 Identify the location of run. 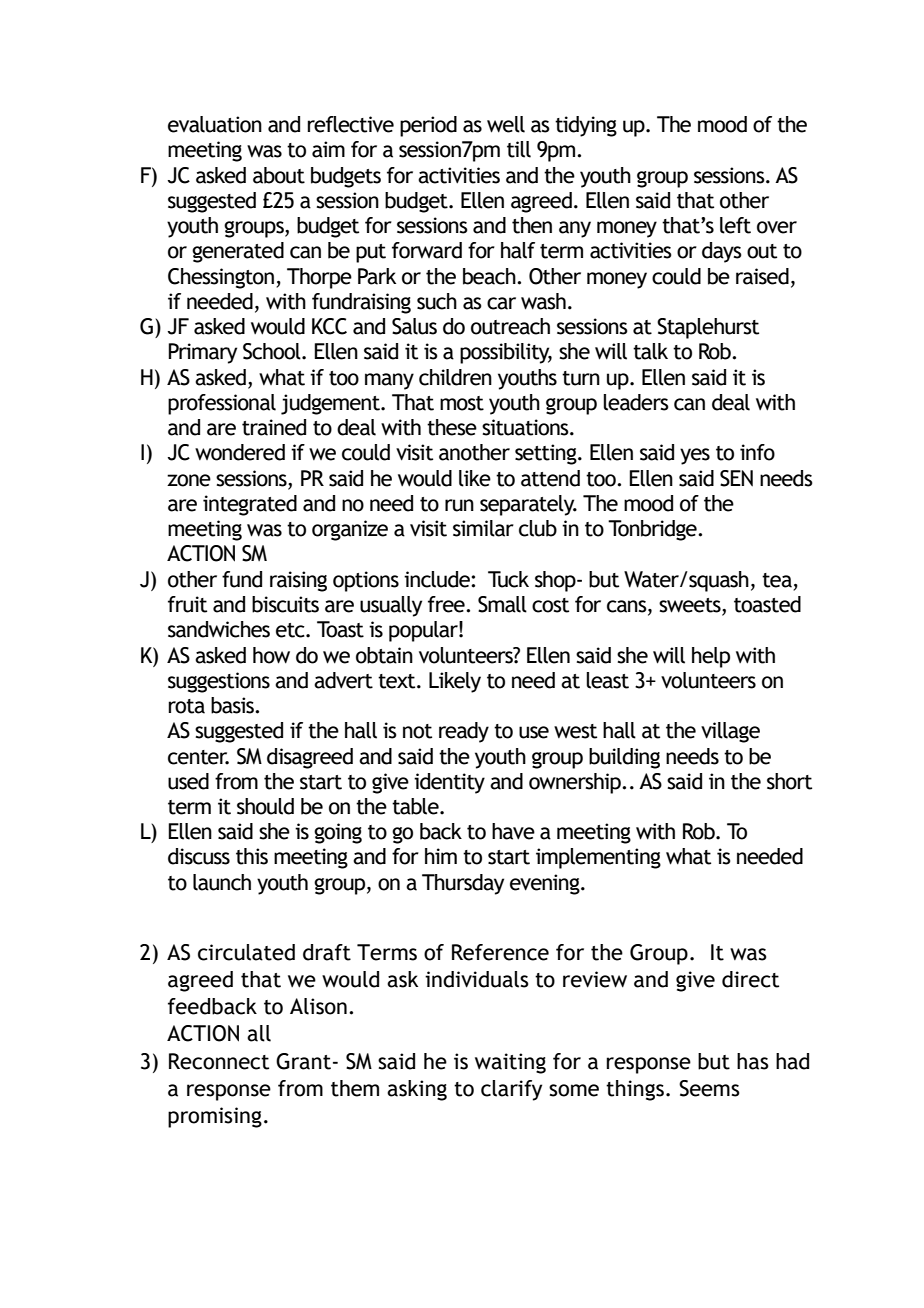
(459, 505).
